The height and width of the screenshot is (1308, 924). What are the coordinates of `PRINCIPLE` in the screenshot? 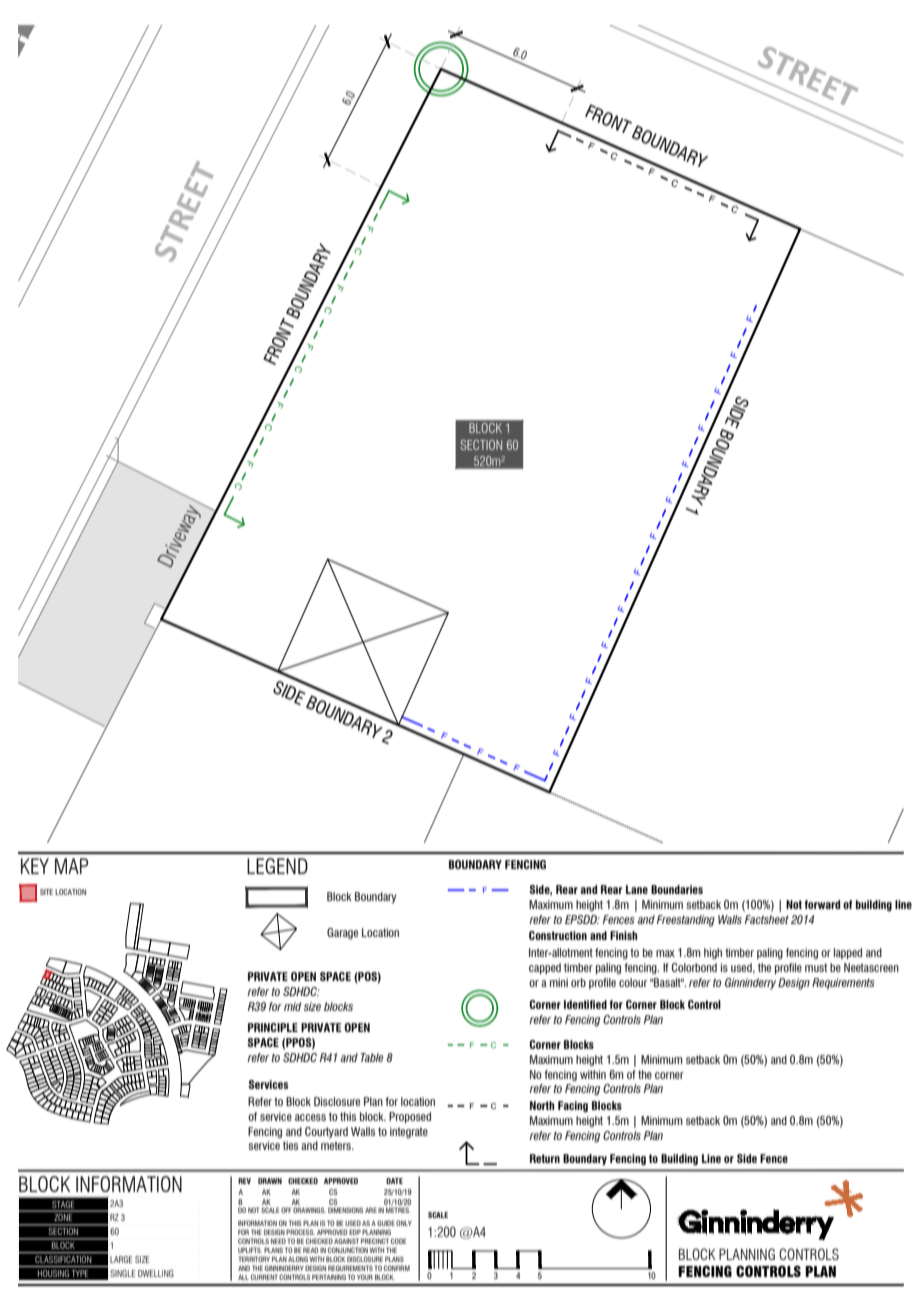 It's located at (273, 1027).
